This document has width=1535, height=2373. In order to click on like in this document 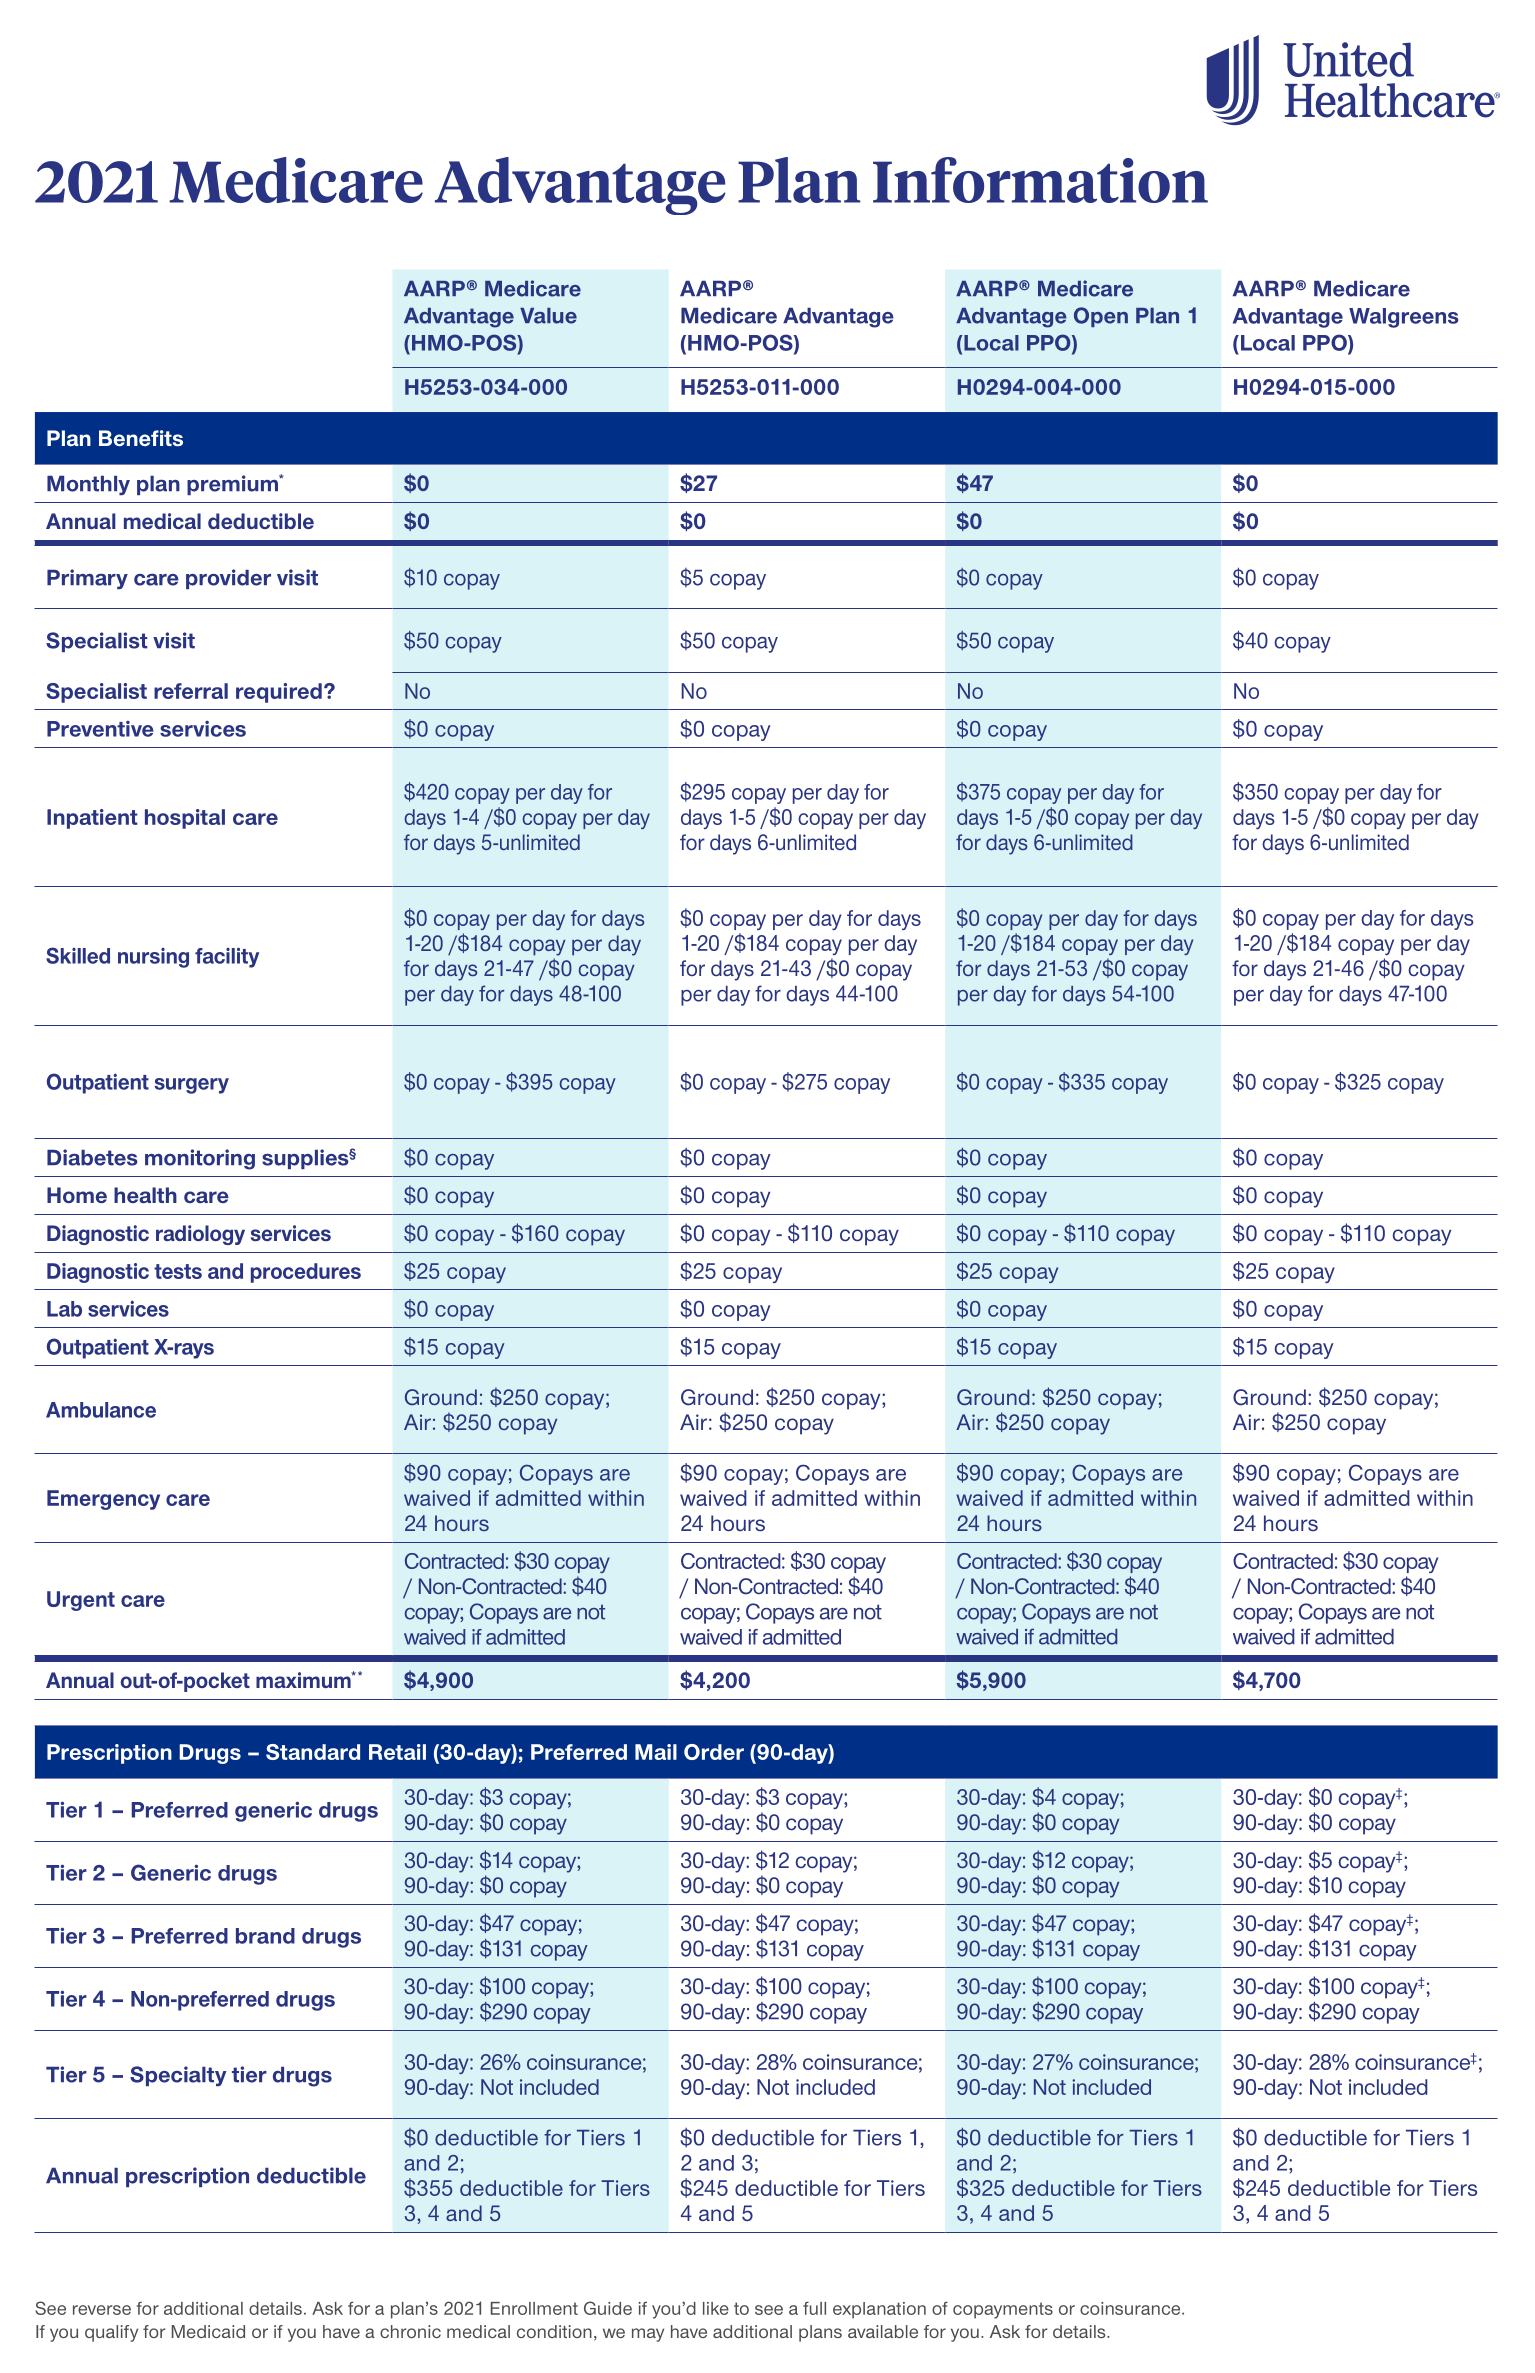, I will do `click(716, 2308)`.
